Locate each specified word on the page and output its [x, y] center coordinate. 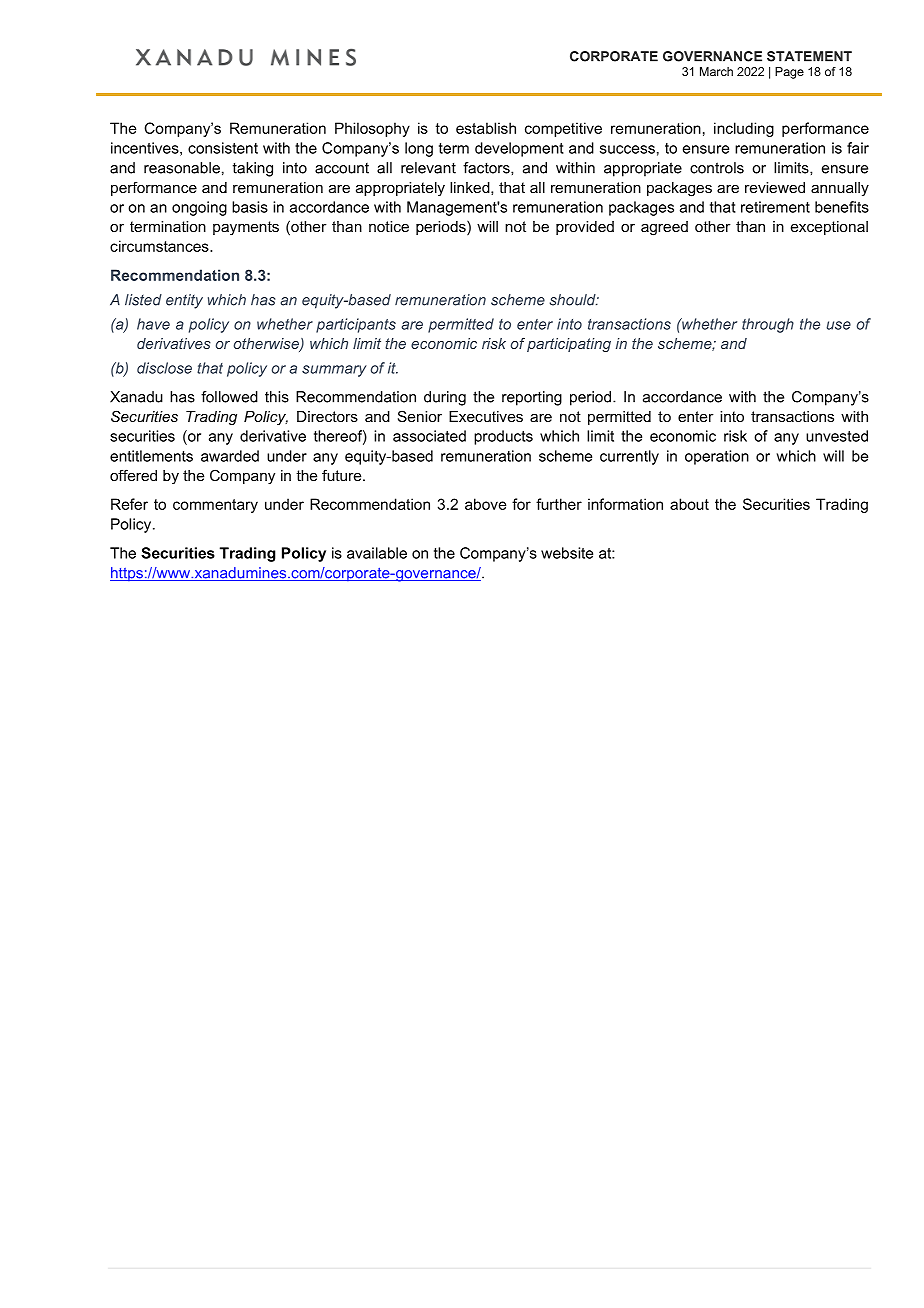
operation [717, 457]
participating [569, 345]
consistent [223, 148]
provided [585, 228]
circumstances [160, 246]
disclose [164, 368]
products [503, 437]
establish [486, 128]
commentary [215, 506]
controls [717, 168]
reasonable [182, 168]
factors [487, 168]
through [768, 325]
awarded [230, 456]
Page [789, 73]
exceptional [829, 228]
